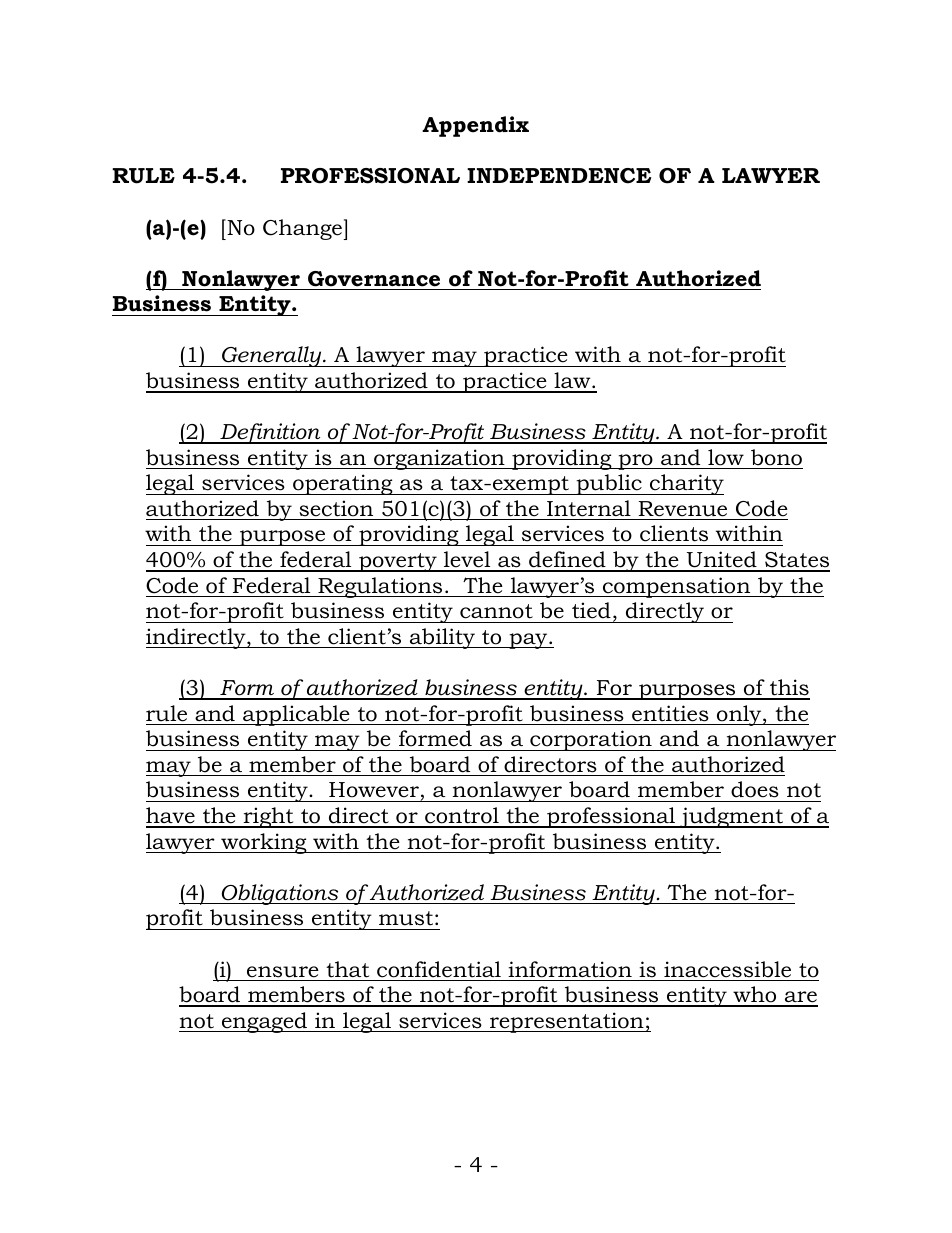  Describe the element at coordinates (296, 715) in the screenshot. I see `applicable` at that location.
